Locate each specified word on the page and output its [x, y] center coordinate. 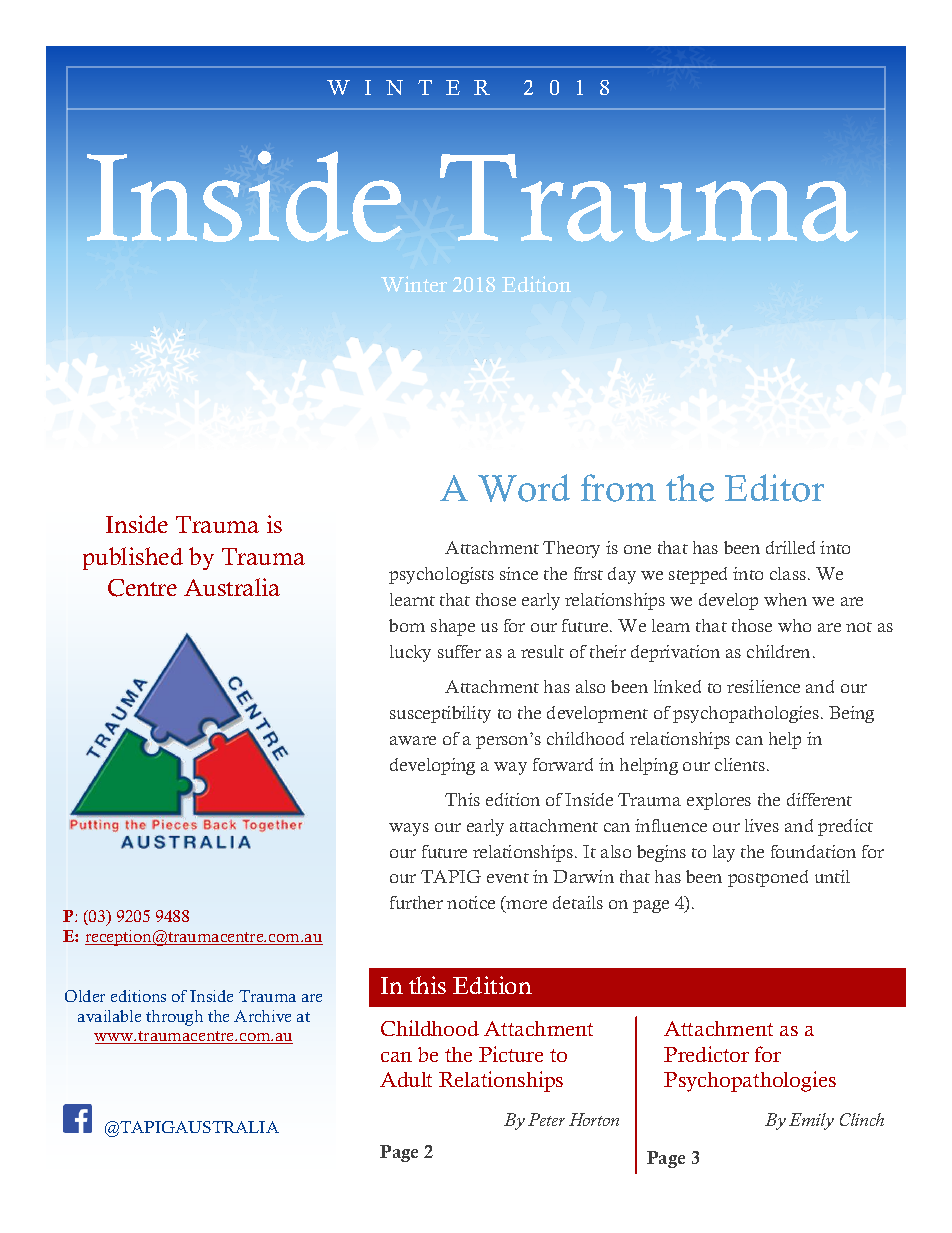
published [133, 558]
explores [719, 801]
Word [524, 488]
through [174, 1018]
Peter [546, 1119]
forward [563, 764]
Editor [774, 488]
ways [409, 829]
